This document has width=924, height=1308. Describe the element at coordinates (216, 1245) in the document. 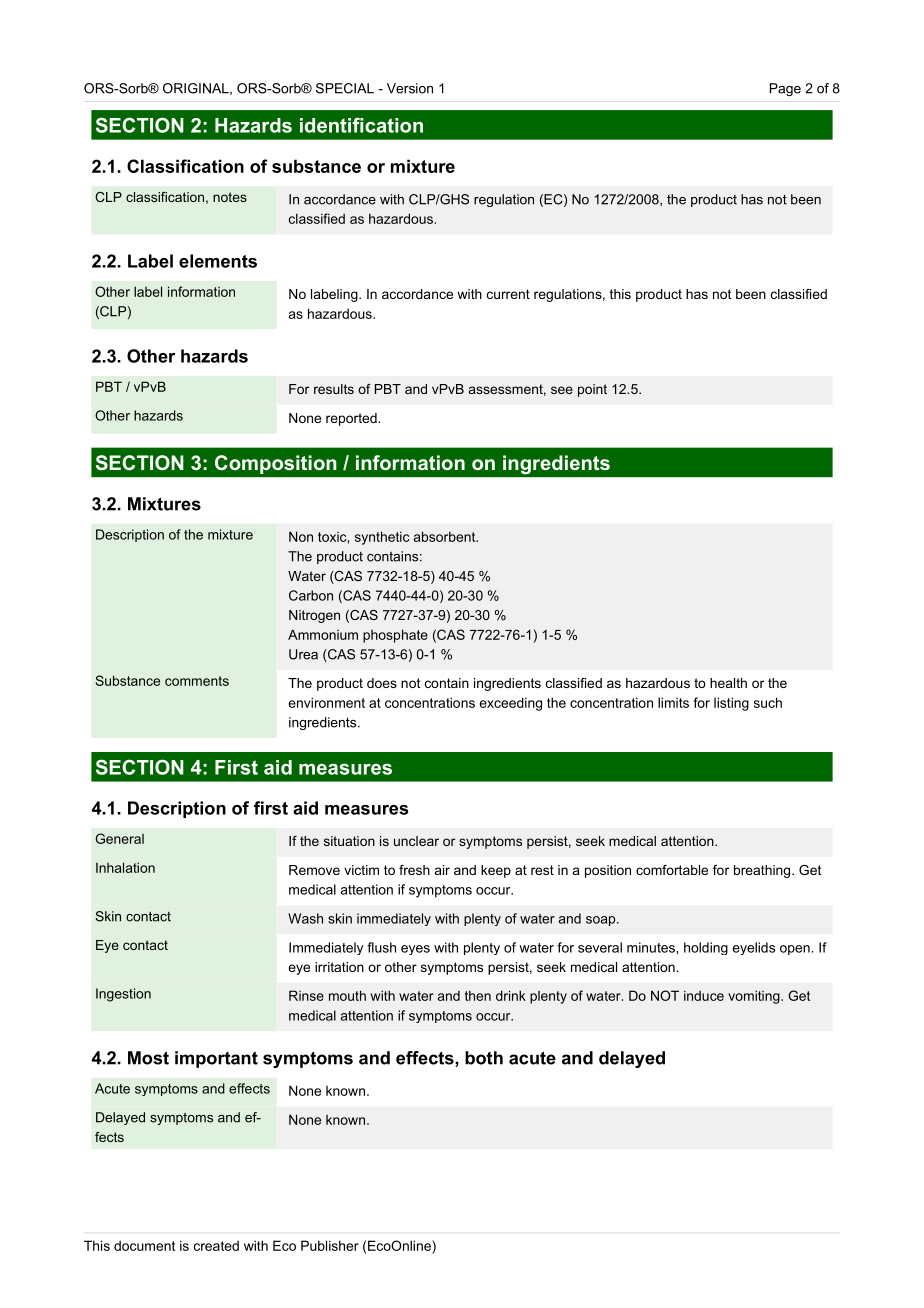

I see `created` at that location.
